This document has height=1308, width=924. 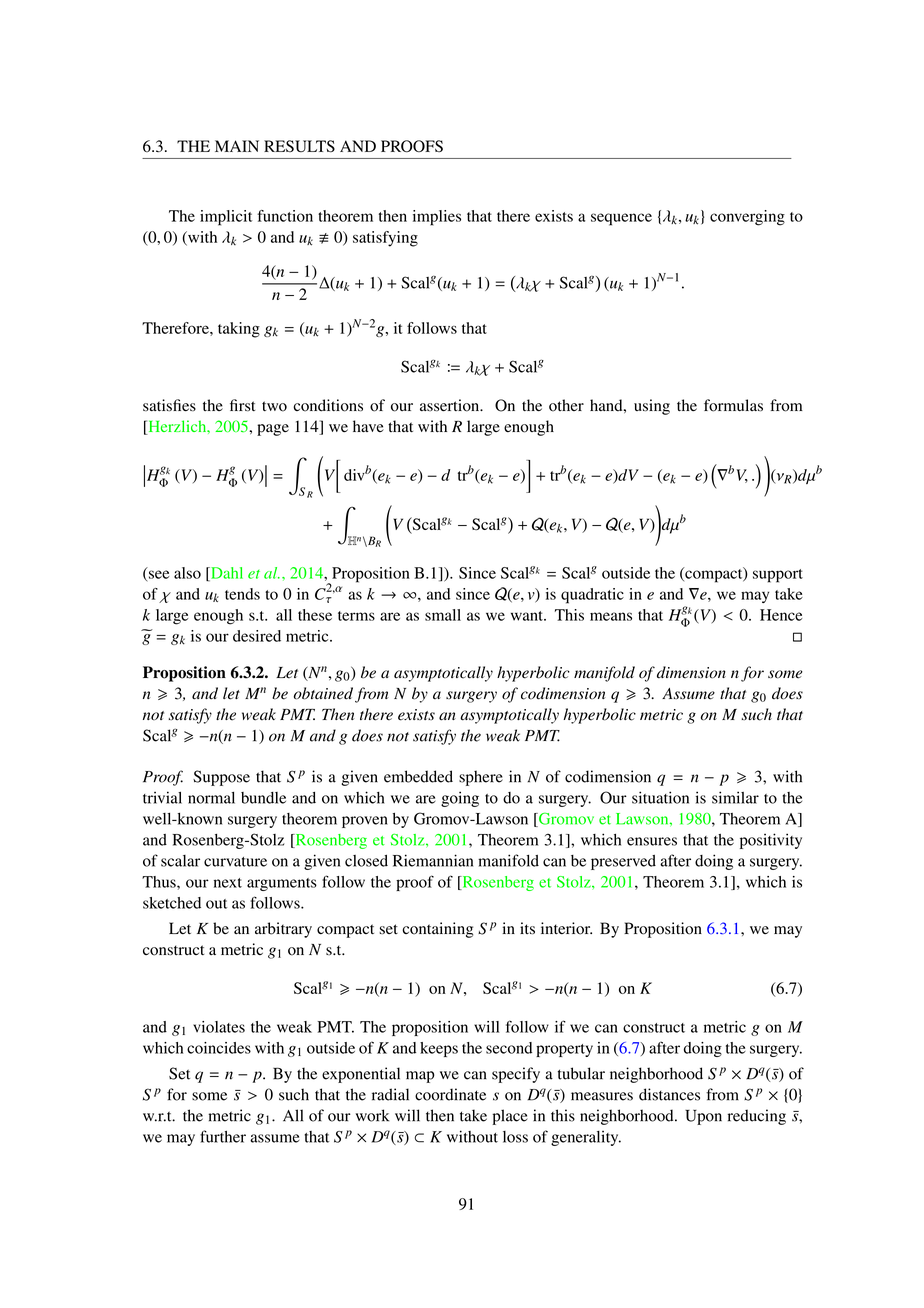 What do you see at coordinates (257, 636) in the document?
I see `desired` at bounding box center [257, 636].
